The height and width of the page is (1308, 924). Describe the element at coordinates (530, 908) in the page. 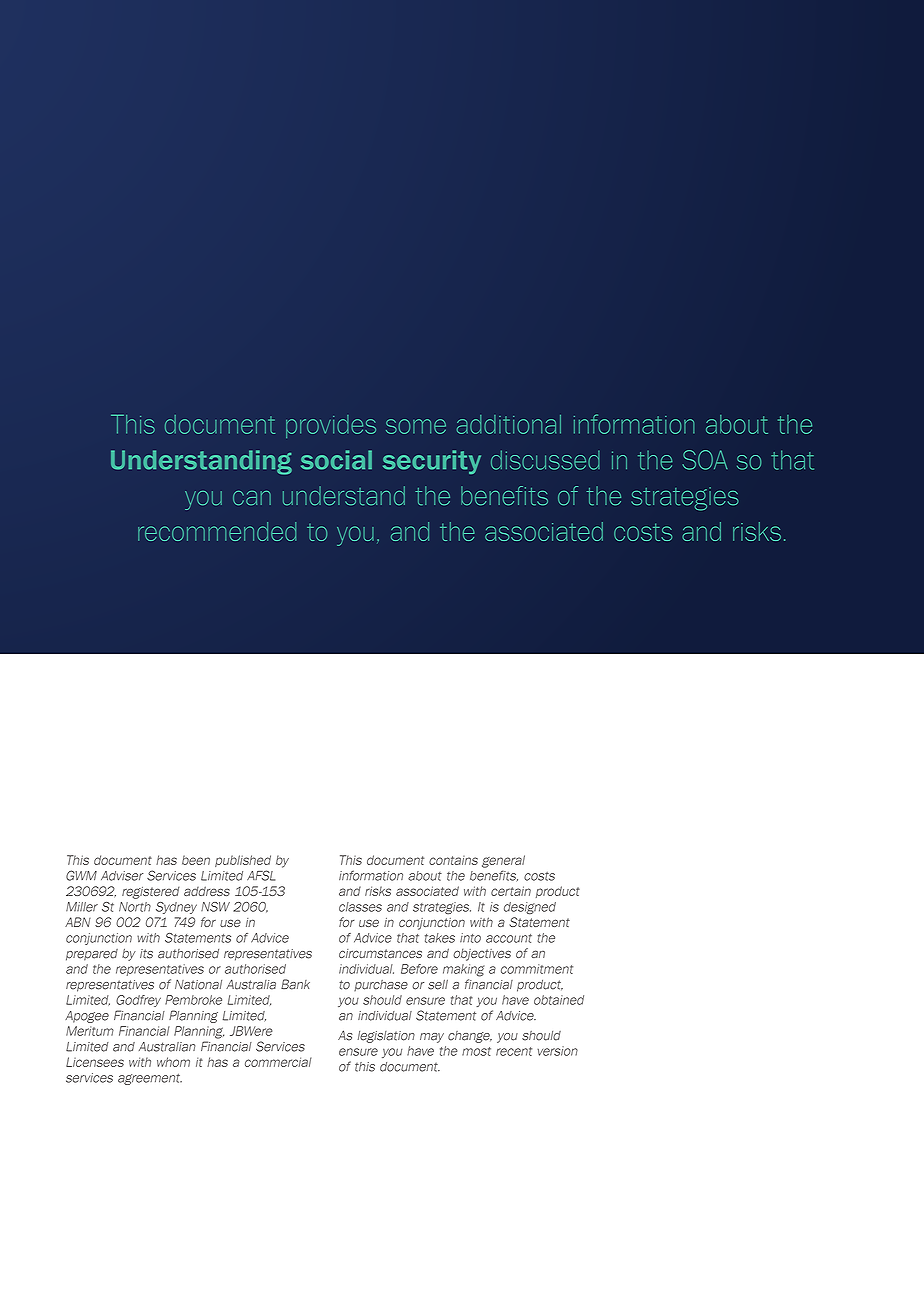

I see `designed` at that location.
